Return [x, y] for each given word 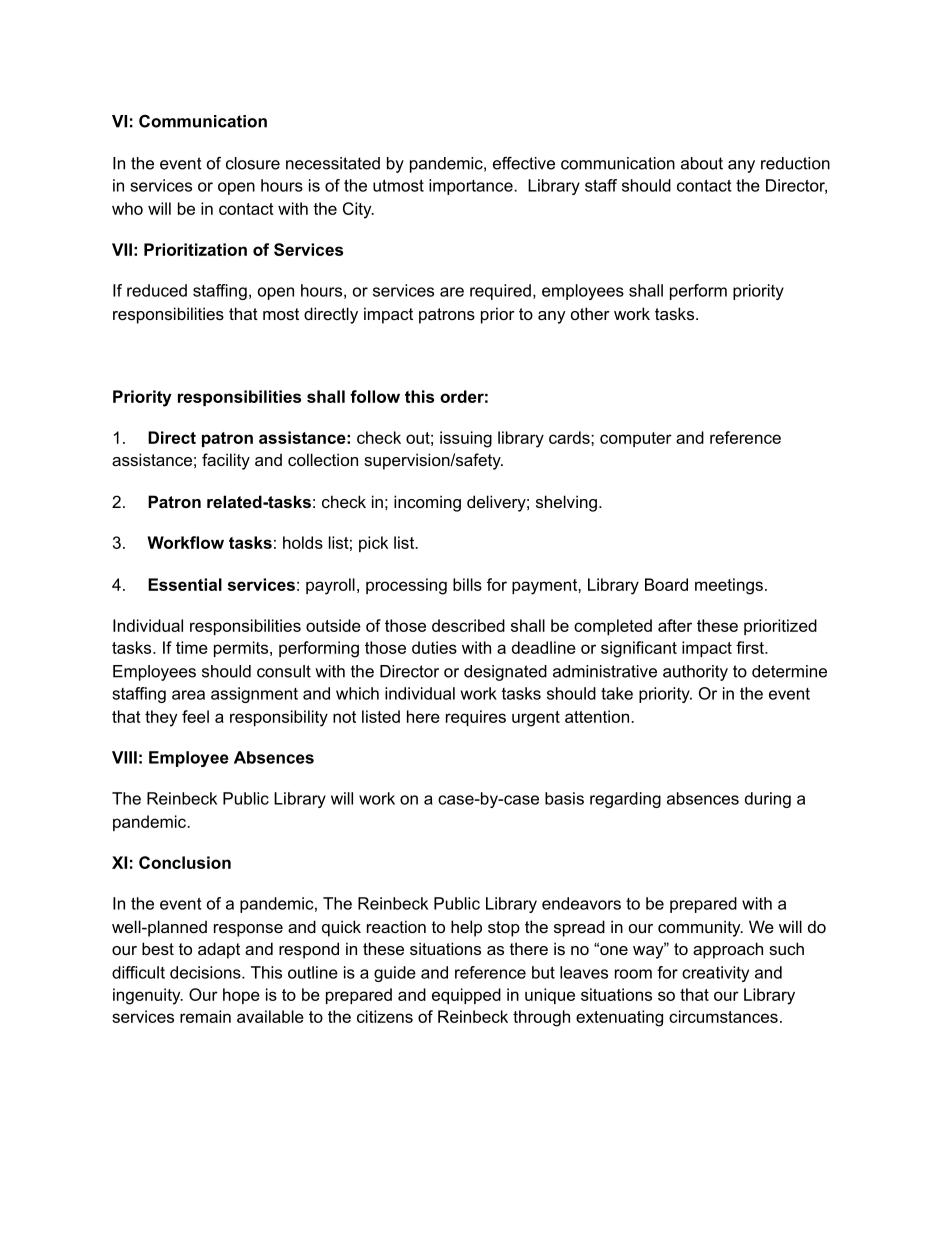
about [702, 163]
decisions [206, 972]
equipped [466, 996]
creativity [715, 974]
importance [472, 187]
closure [253, 163]
